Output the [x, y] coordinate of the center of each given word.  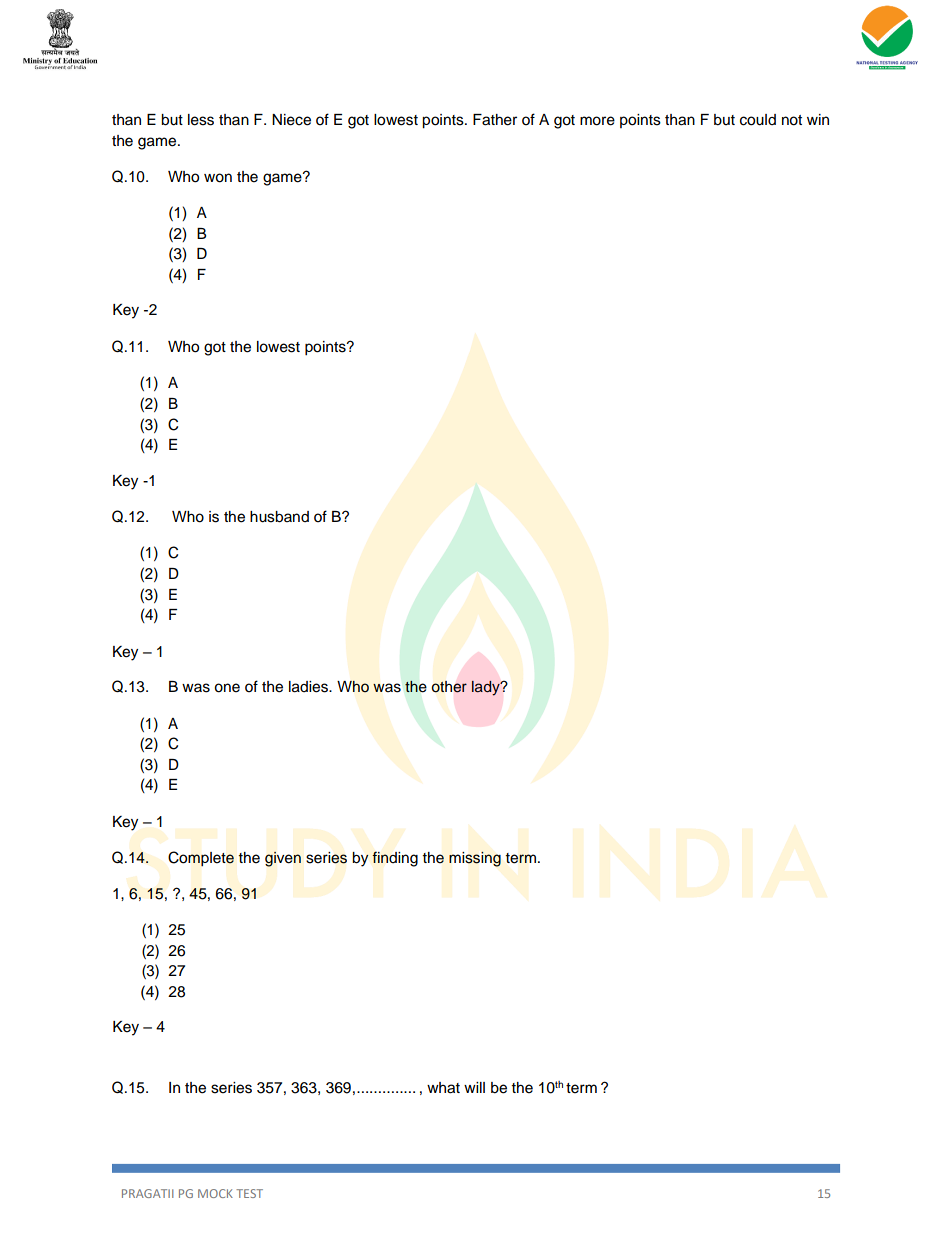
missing [475, 859]
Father [495, 120]
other [449, 687]
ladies [309, 687]
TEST [249, 1193]
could [758, 120]
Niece [291, 120]
